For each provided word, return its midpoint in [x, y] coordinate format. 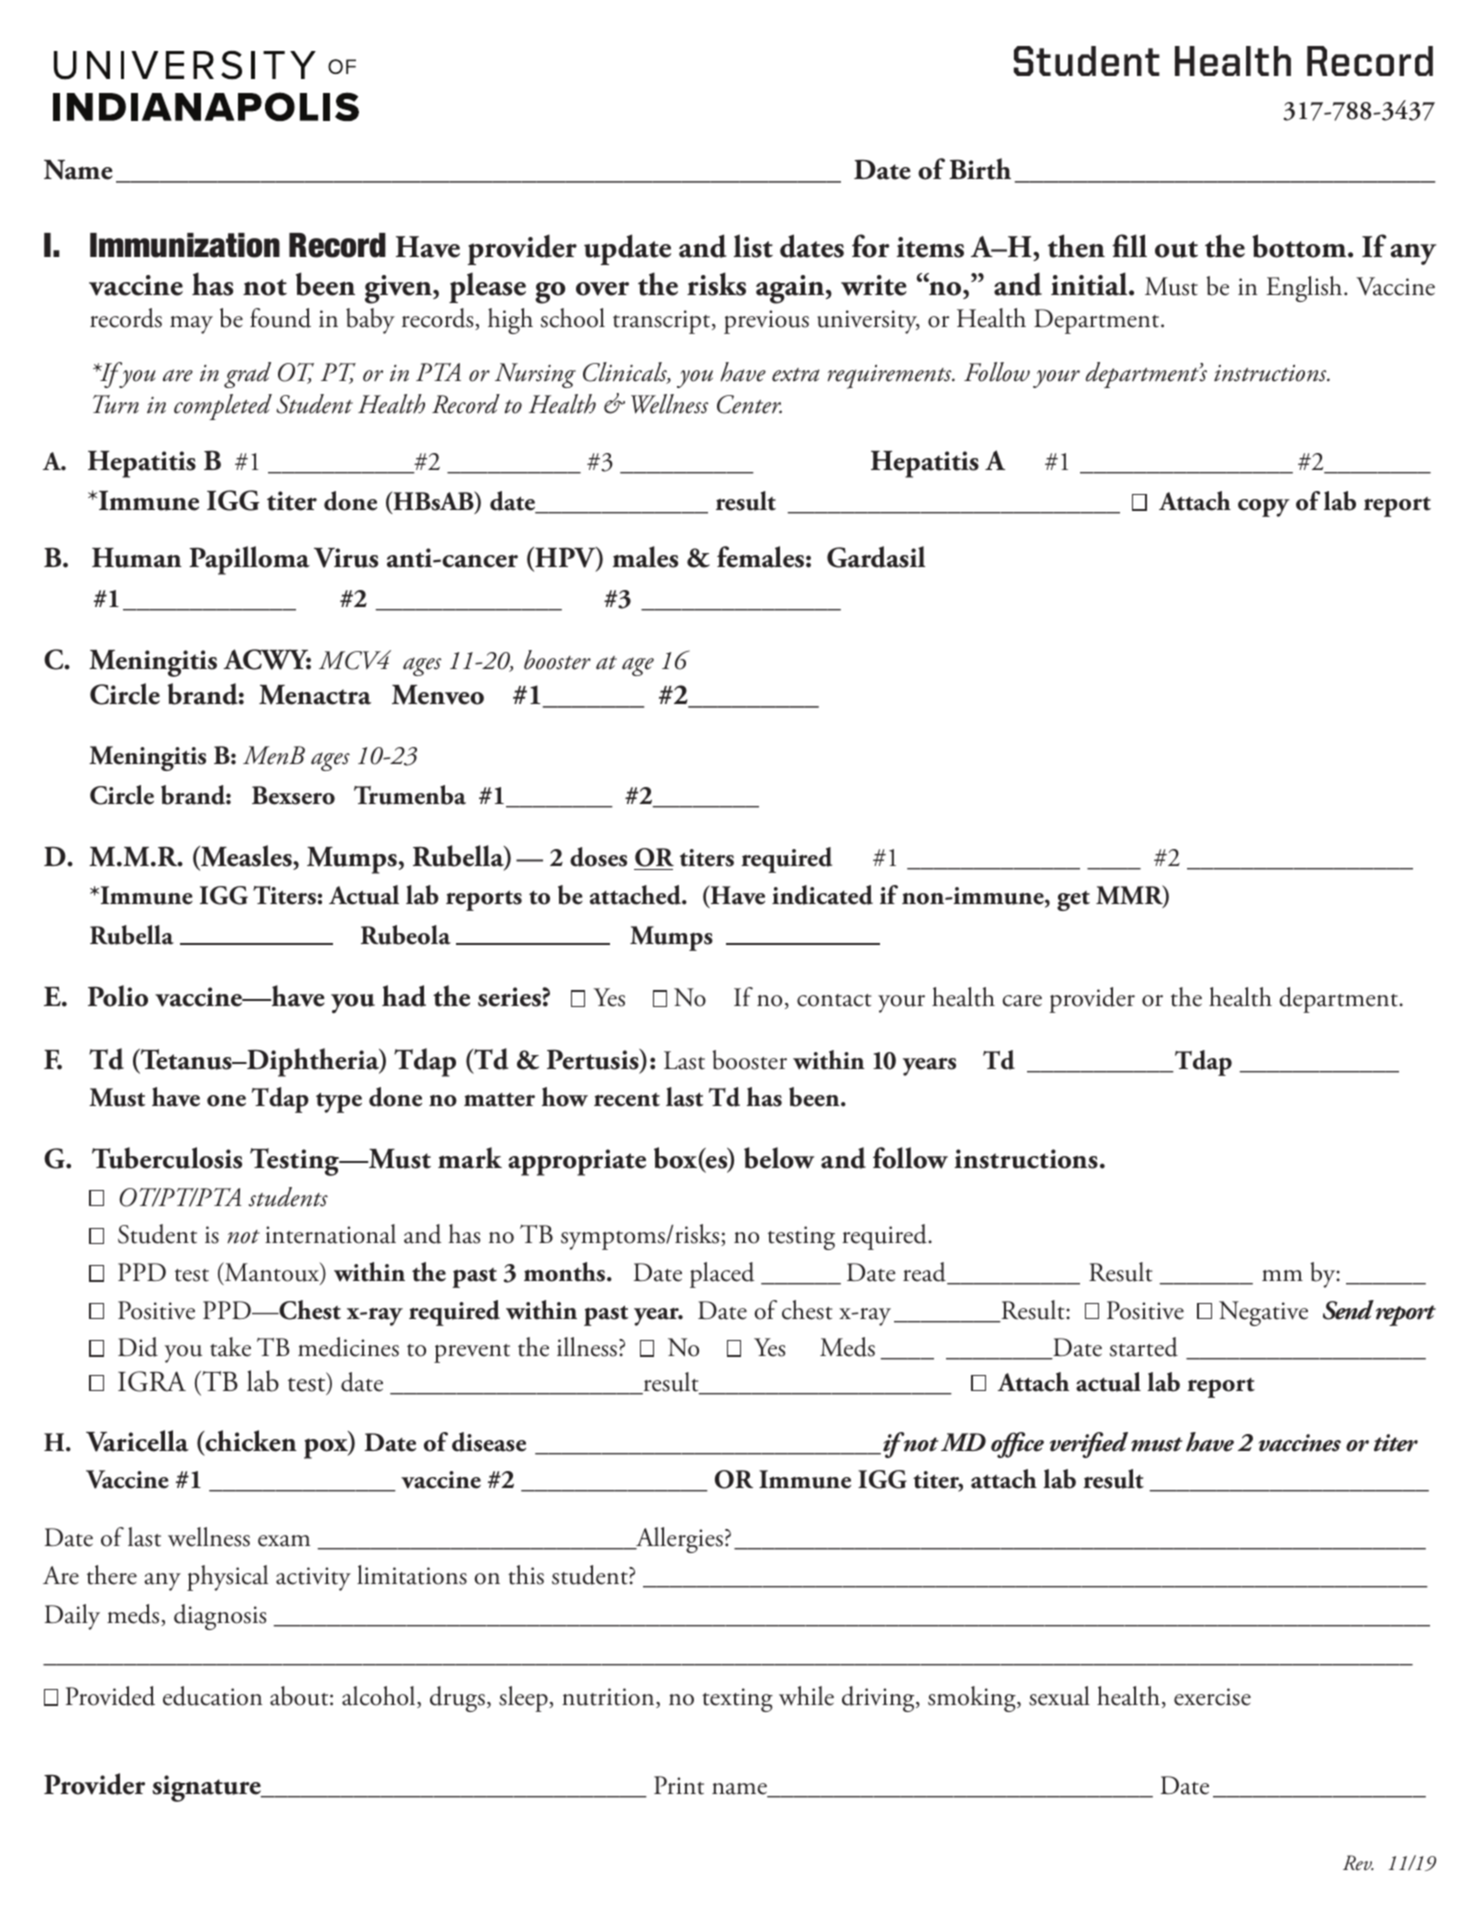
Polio [118, 996]
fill [1129, 245]
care [1022, 1001]
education [212, 1696]
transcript [663, 322]
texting [737, 1700]
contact [834, 1000]
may [191, 325]
